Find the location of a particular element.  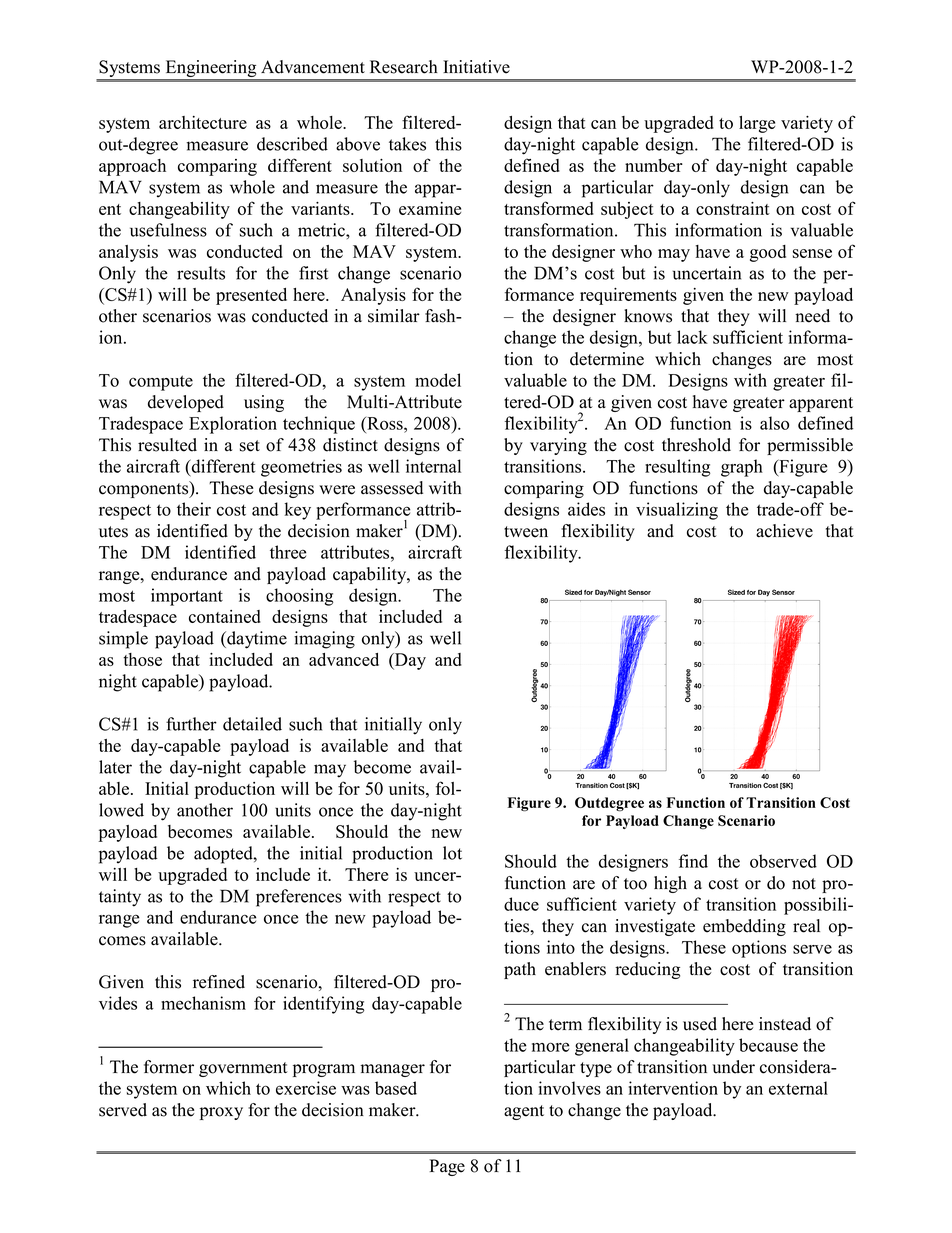

under is located at coordinates (733, 1067).
